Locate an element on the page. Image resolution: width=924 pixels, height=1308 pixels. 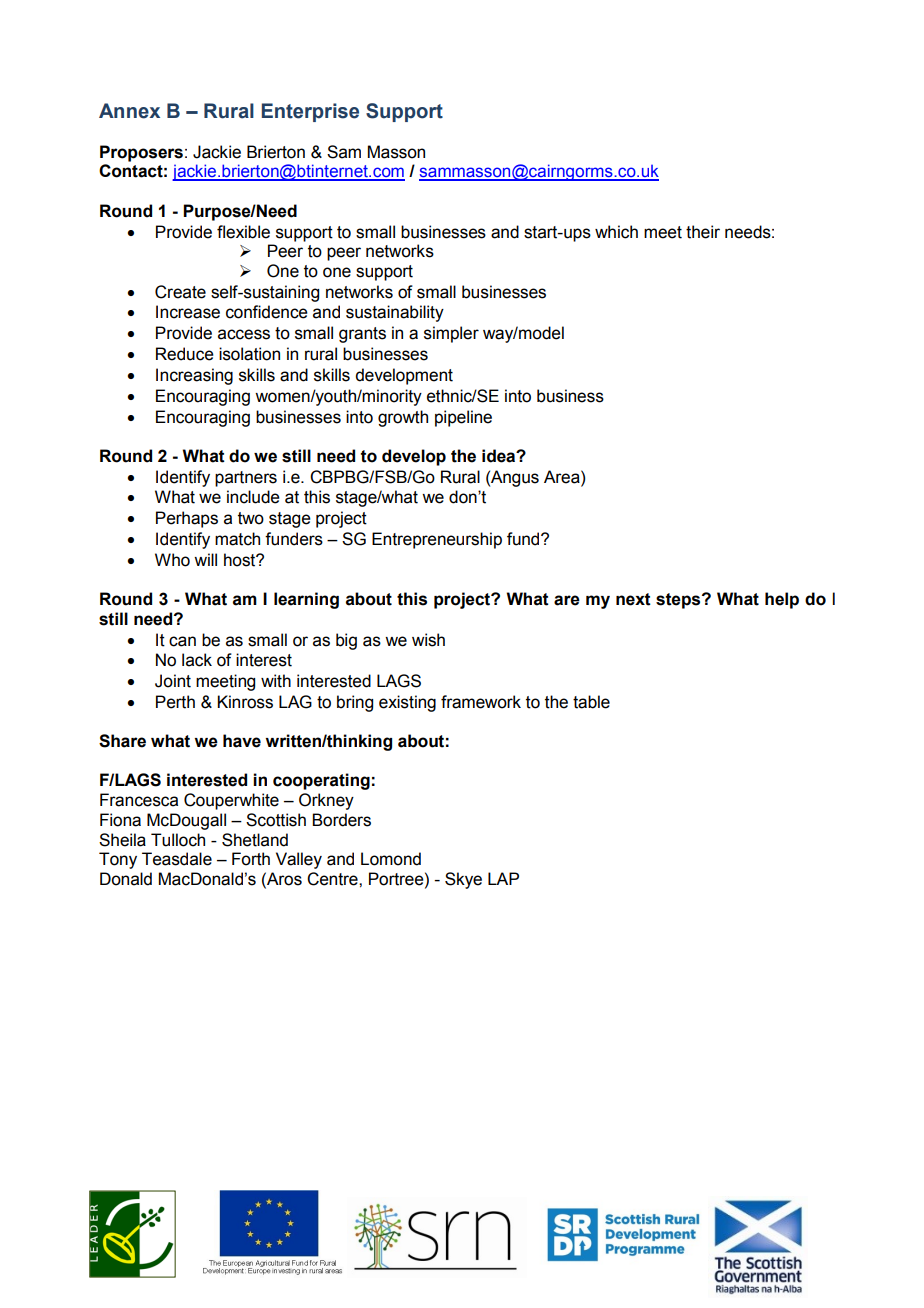
their is located at coordinates (703, 232).
